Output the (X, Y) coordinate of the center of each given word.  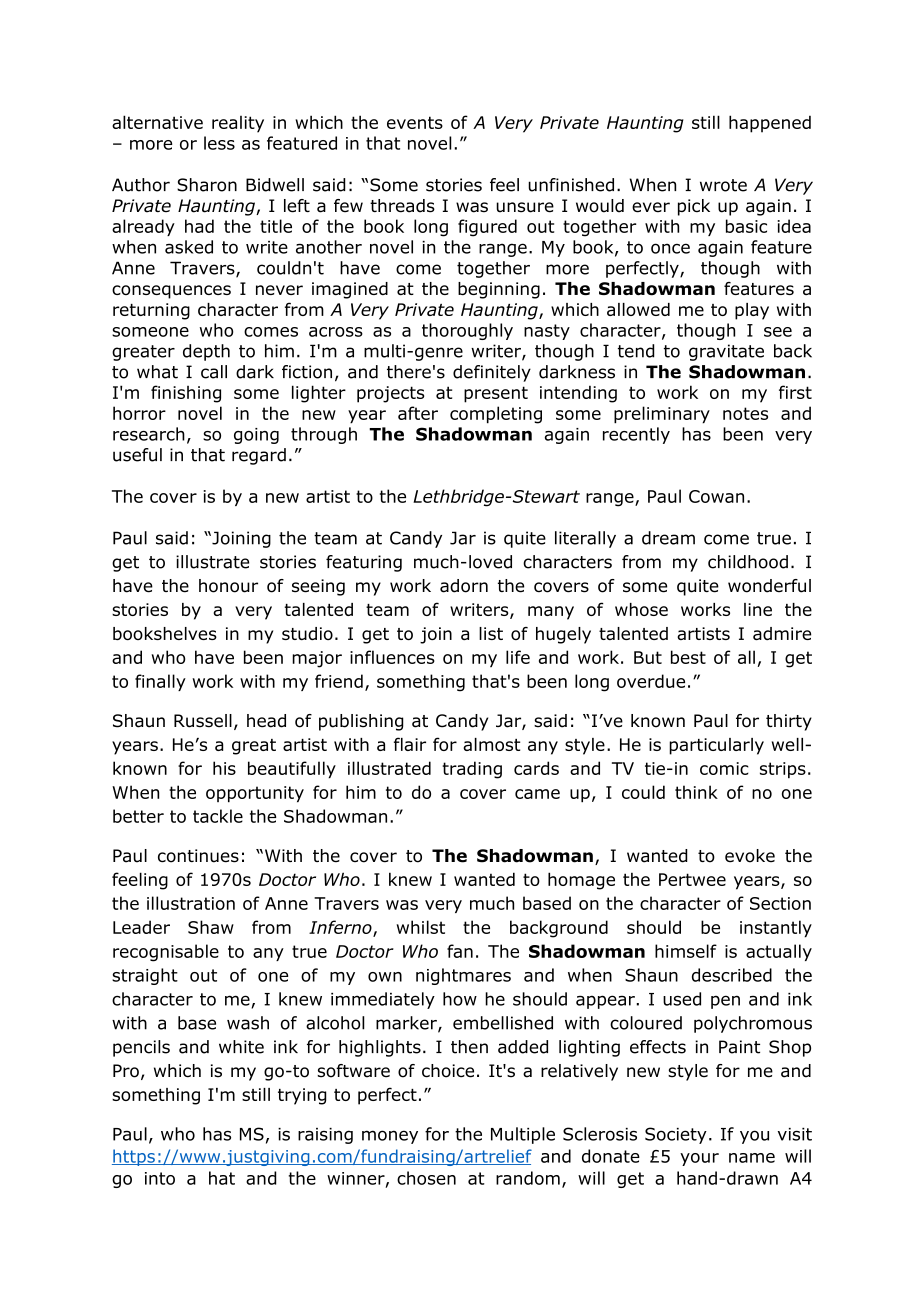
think (696, 792)
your (699, 1159)
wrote (723, 185)
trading (472, 770)
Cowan (716, 496)
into (160, 1178)
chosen (426, 1178)
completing (496, 415)
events (415, 122)
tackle (218, 816)
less (219, 143)
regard (259, 456)
